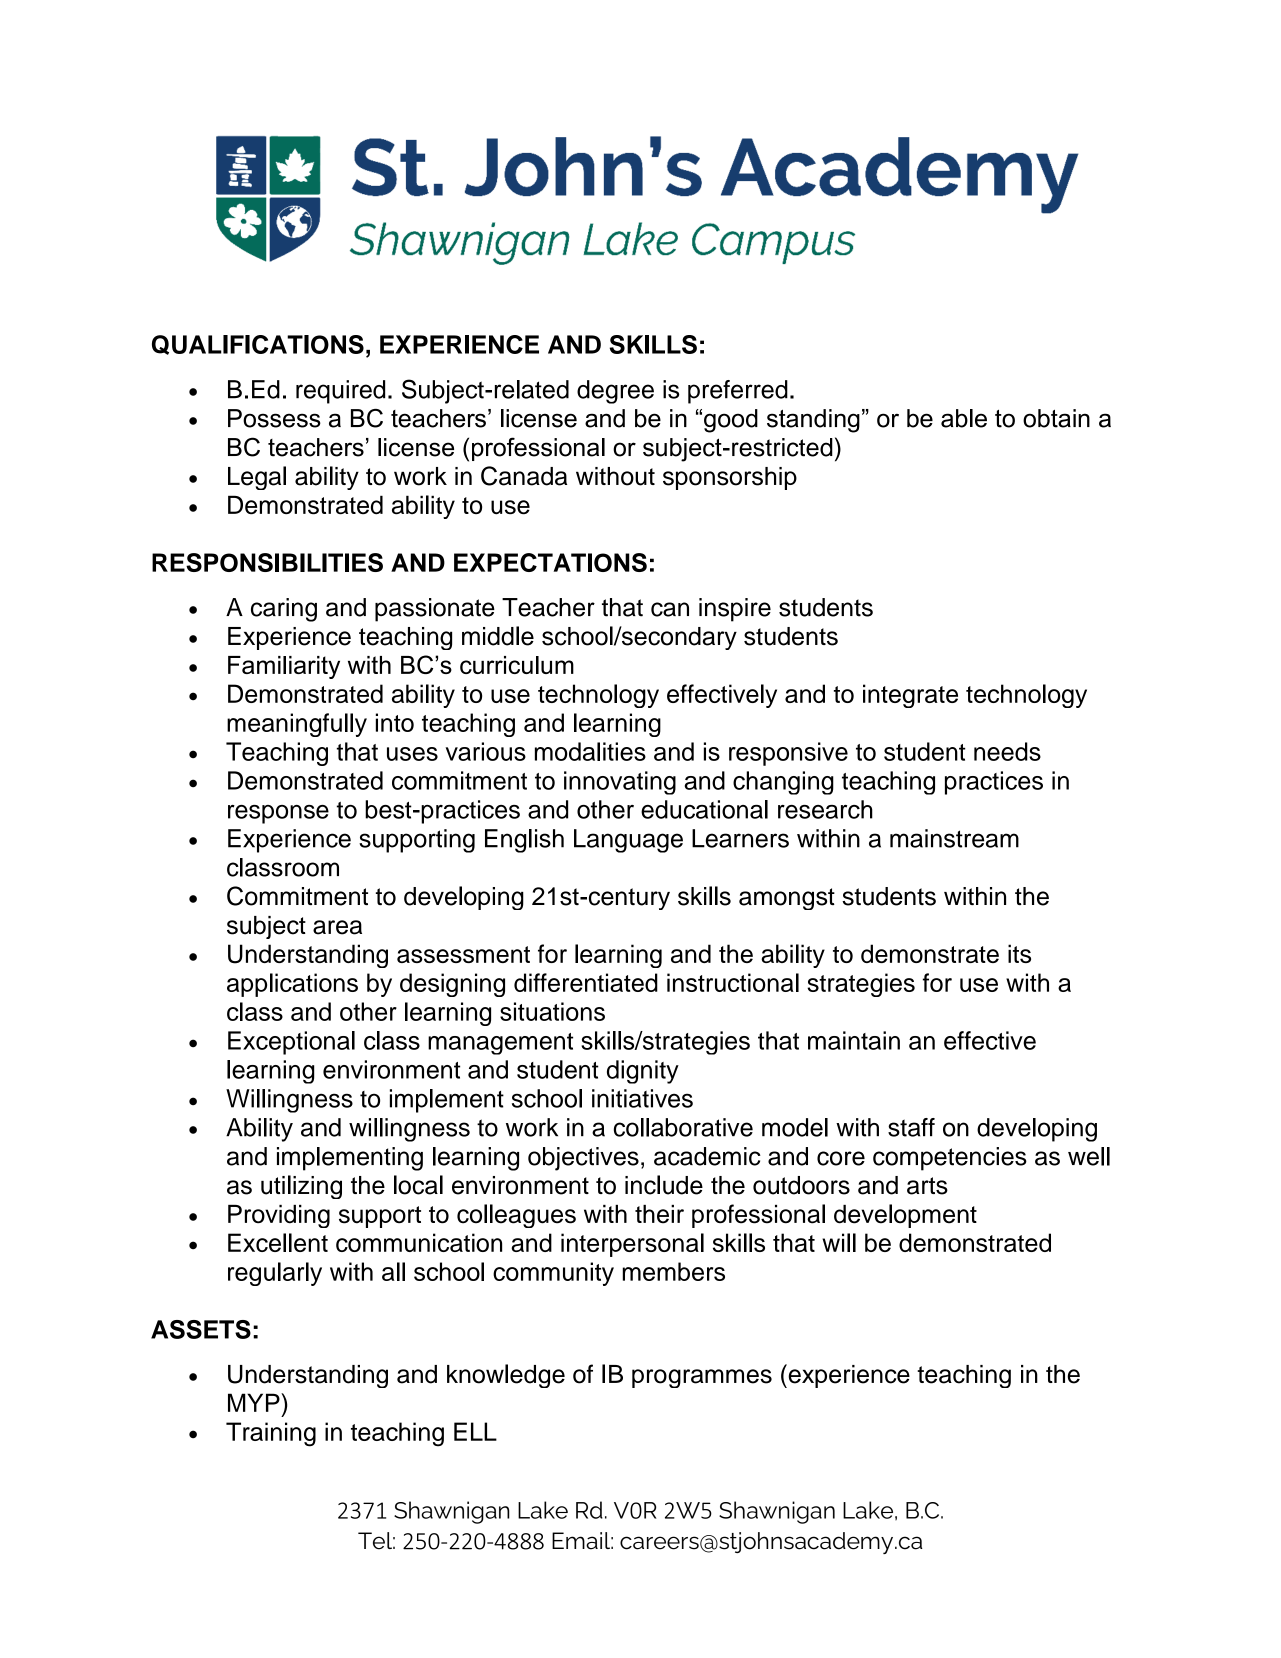  Describe the element at coordinates (271, 1434) in the screenshot. I see `Training` at that location.
